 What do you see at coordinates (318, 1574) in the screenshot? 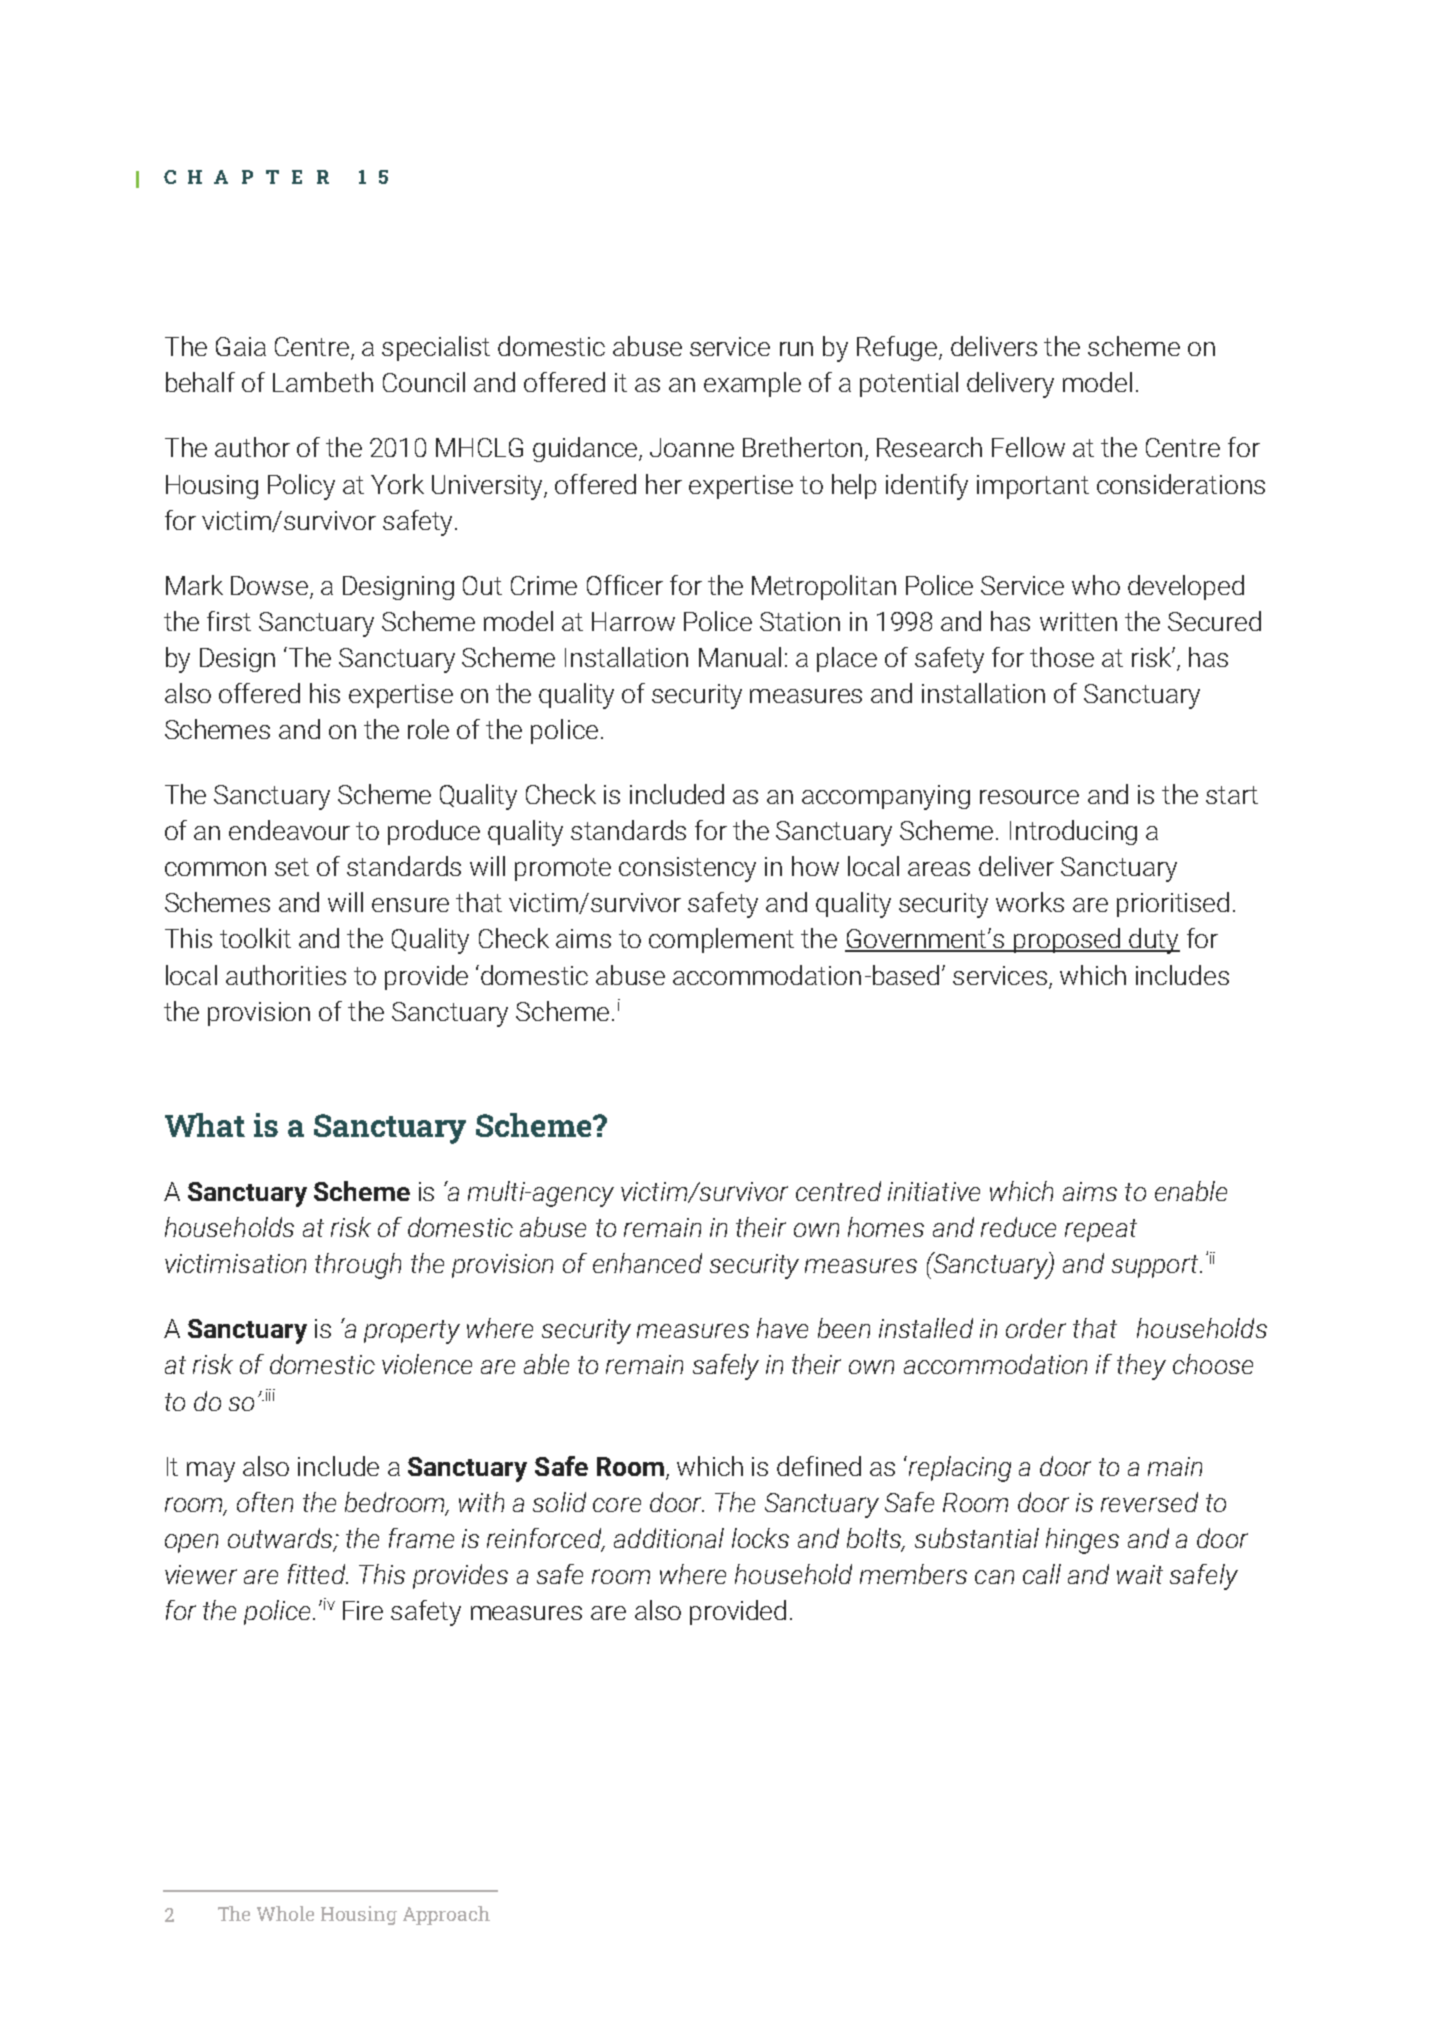
I see `fitted` at bounding box center [318, 1574].
